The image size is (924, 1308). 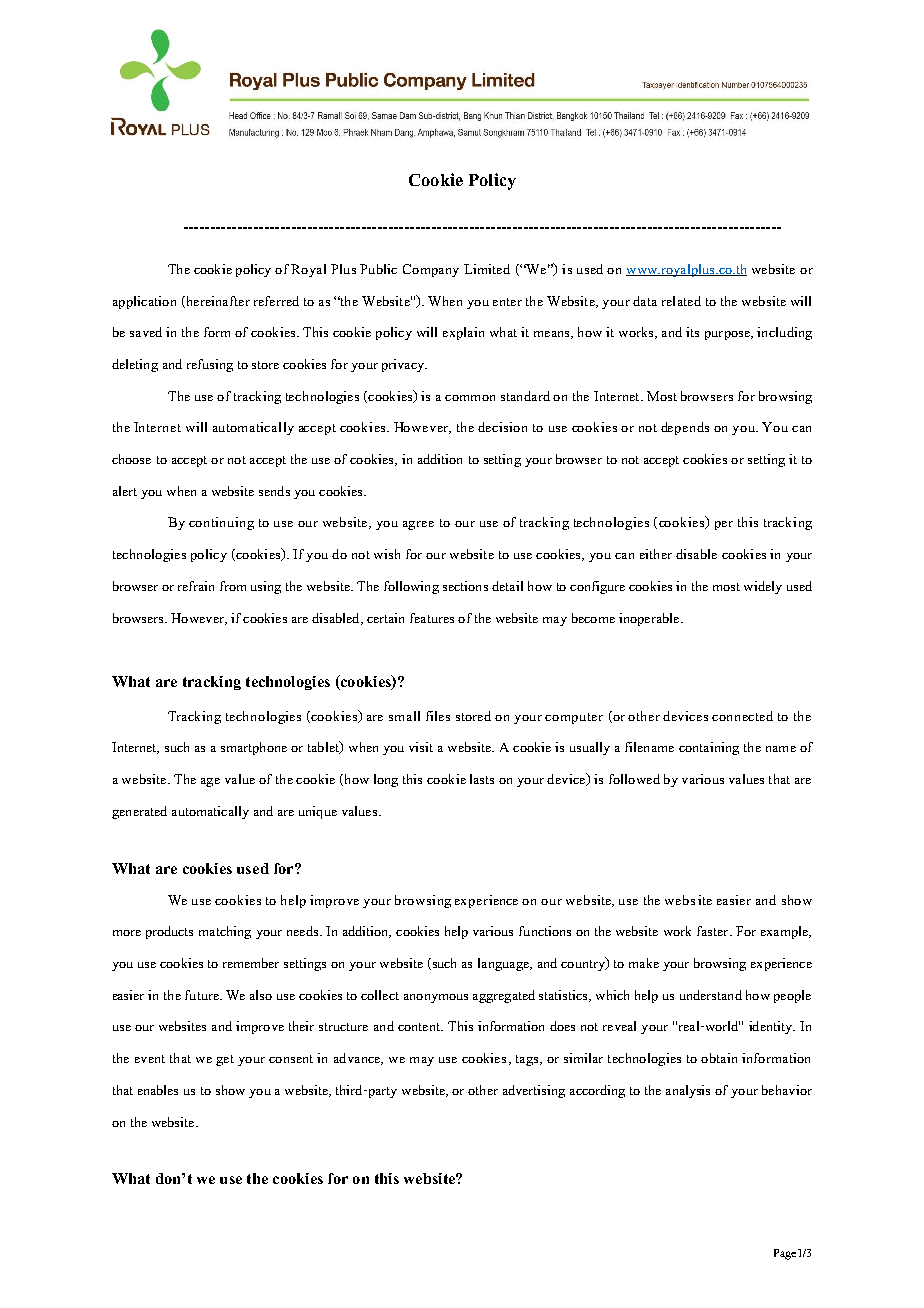 I want to click on application, so click(x=144, y=302).
